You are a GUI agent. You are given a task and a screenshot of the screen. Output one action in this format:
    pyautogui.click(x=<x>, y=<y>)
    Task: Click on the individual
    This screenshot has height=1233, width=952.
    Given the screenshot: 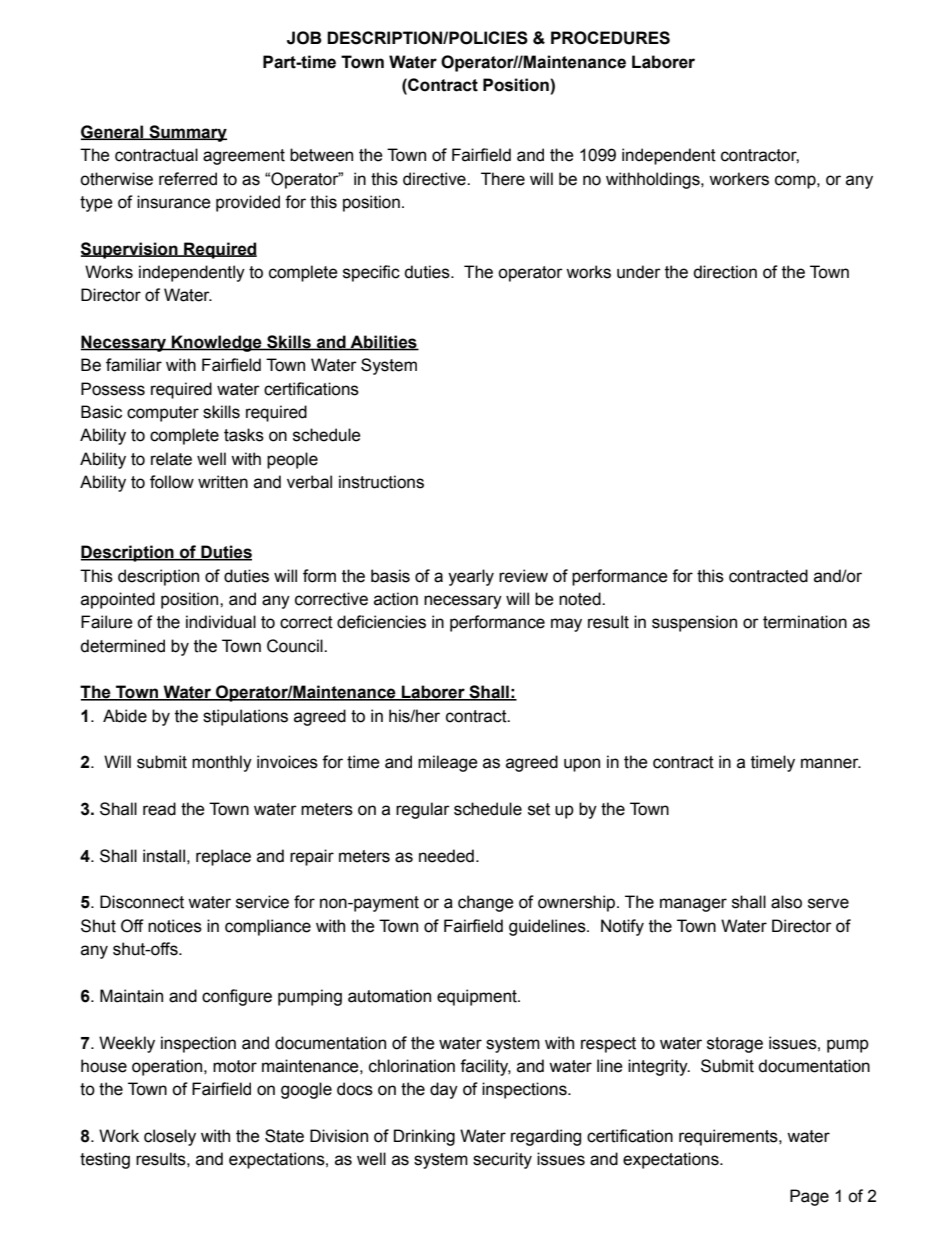 What is the action you would take?
    pyautogui.click(x=221, y=622)
